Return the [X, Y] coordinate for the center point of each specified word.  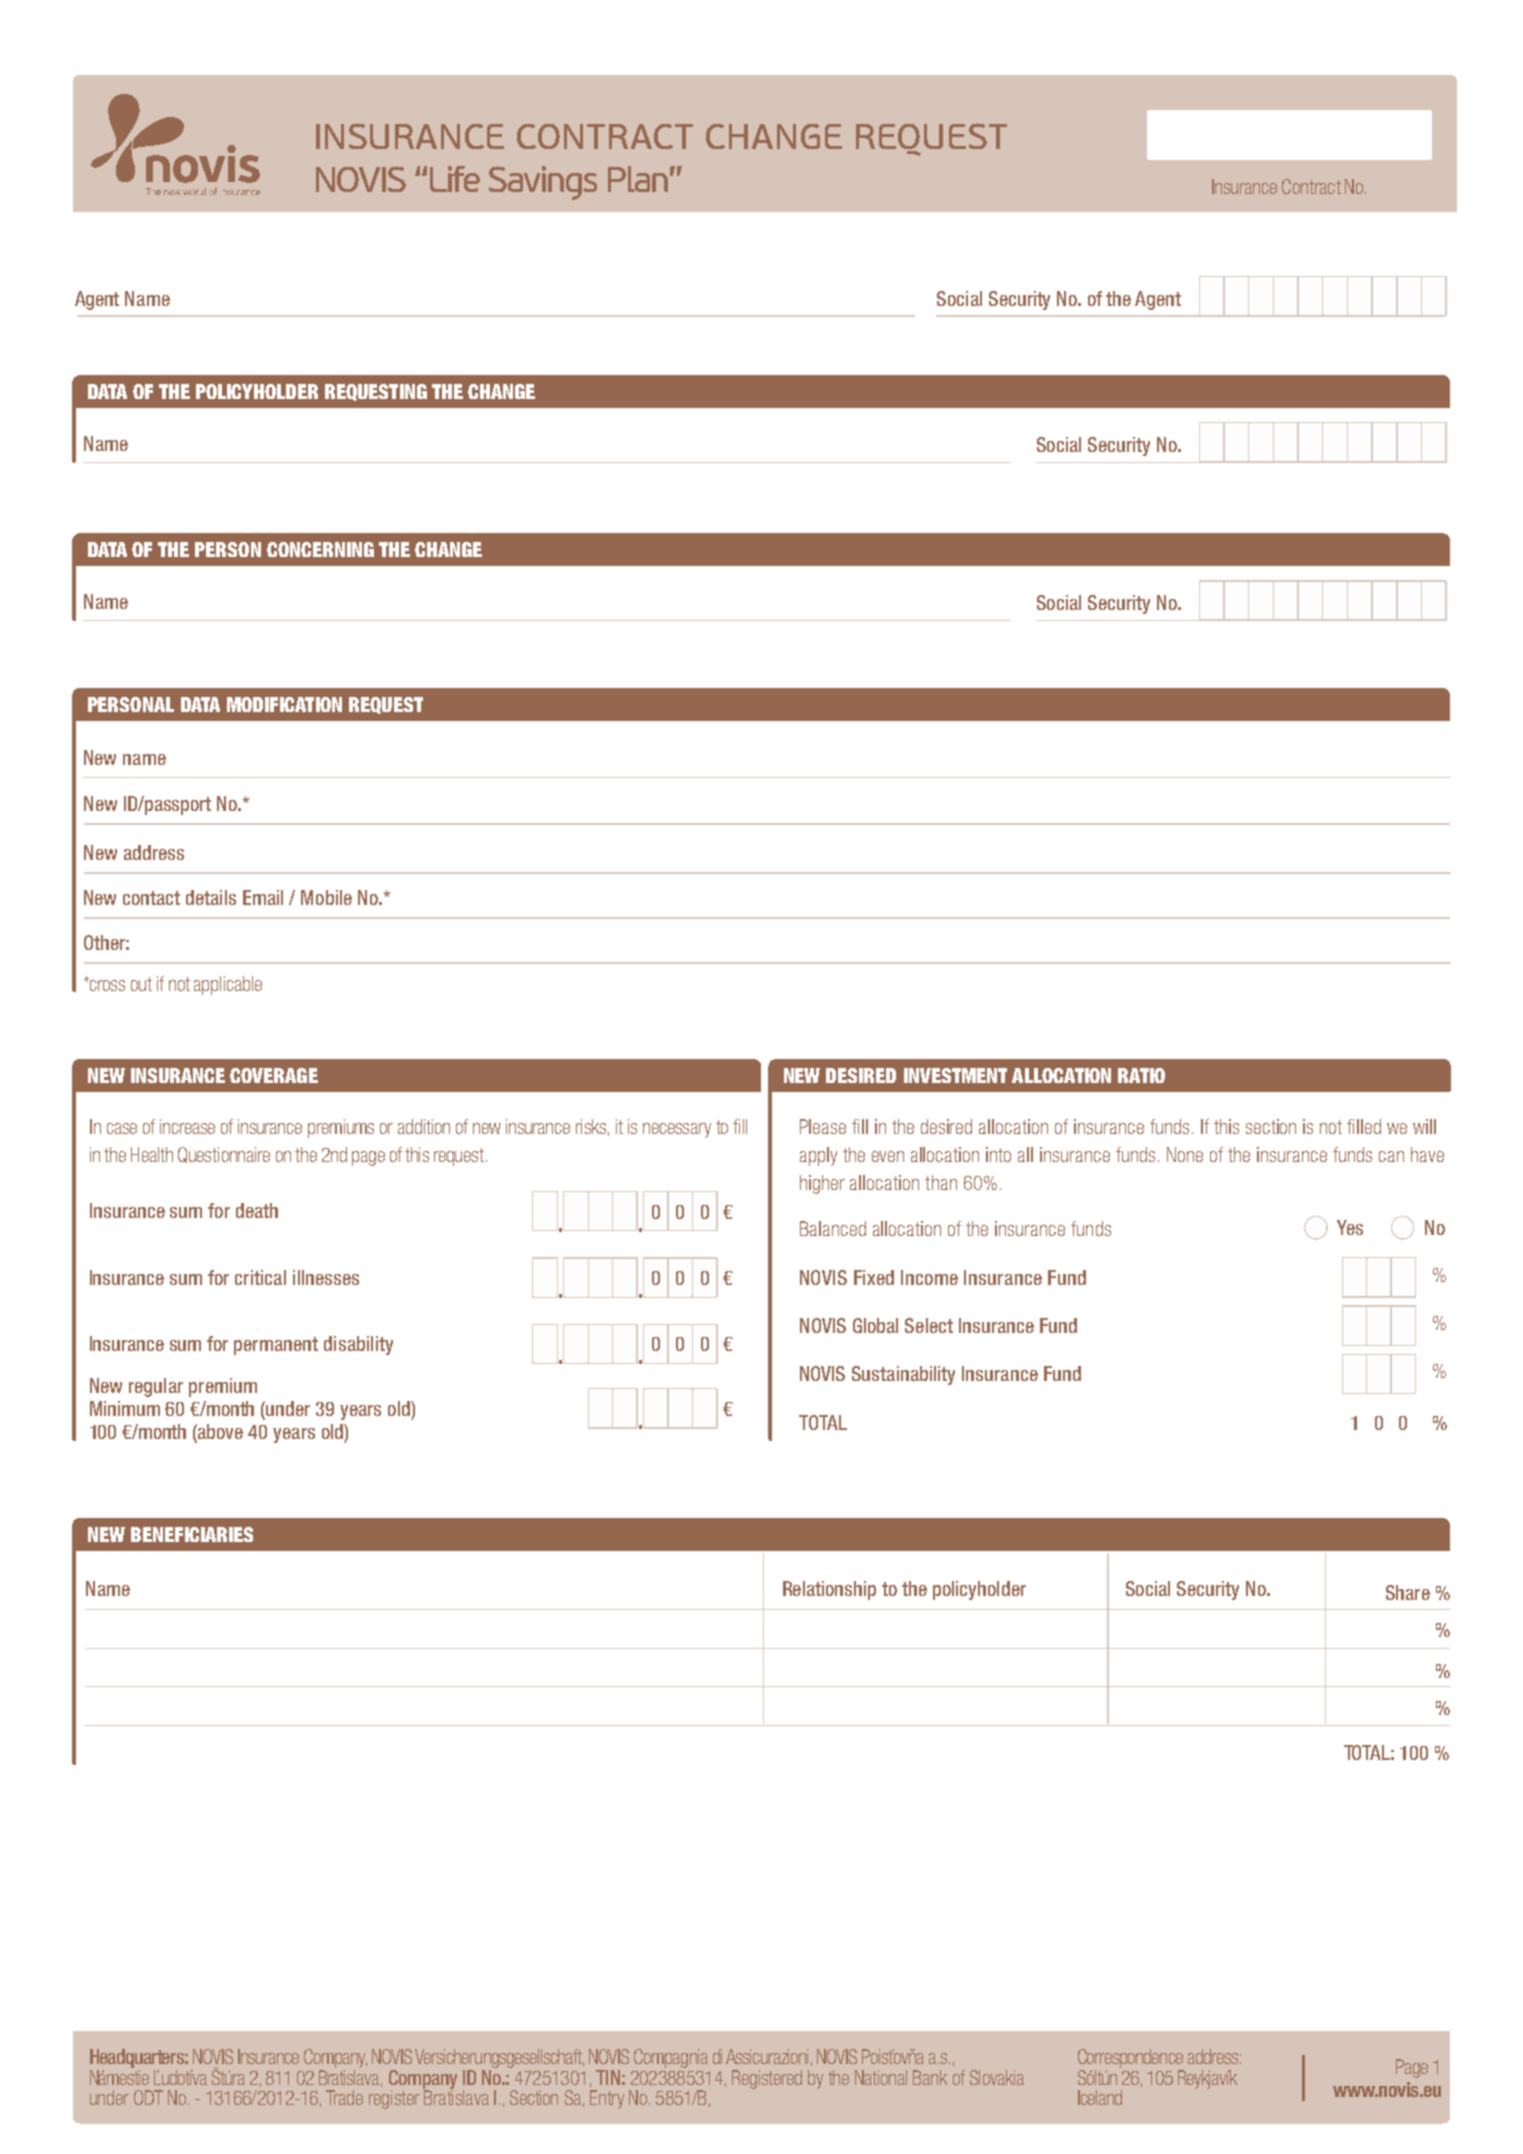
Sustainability [903, 1375]
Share [1408, 1592]
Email [263, 897]
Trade [344, 2097]
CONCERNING [320, 549]
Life [455, 179]
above [219, 1433]
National [881, 2077]
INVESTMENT [955, 1075]
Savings [543, 183]
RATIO [1141, 1075]
